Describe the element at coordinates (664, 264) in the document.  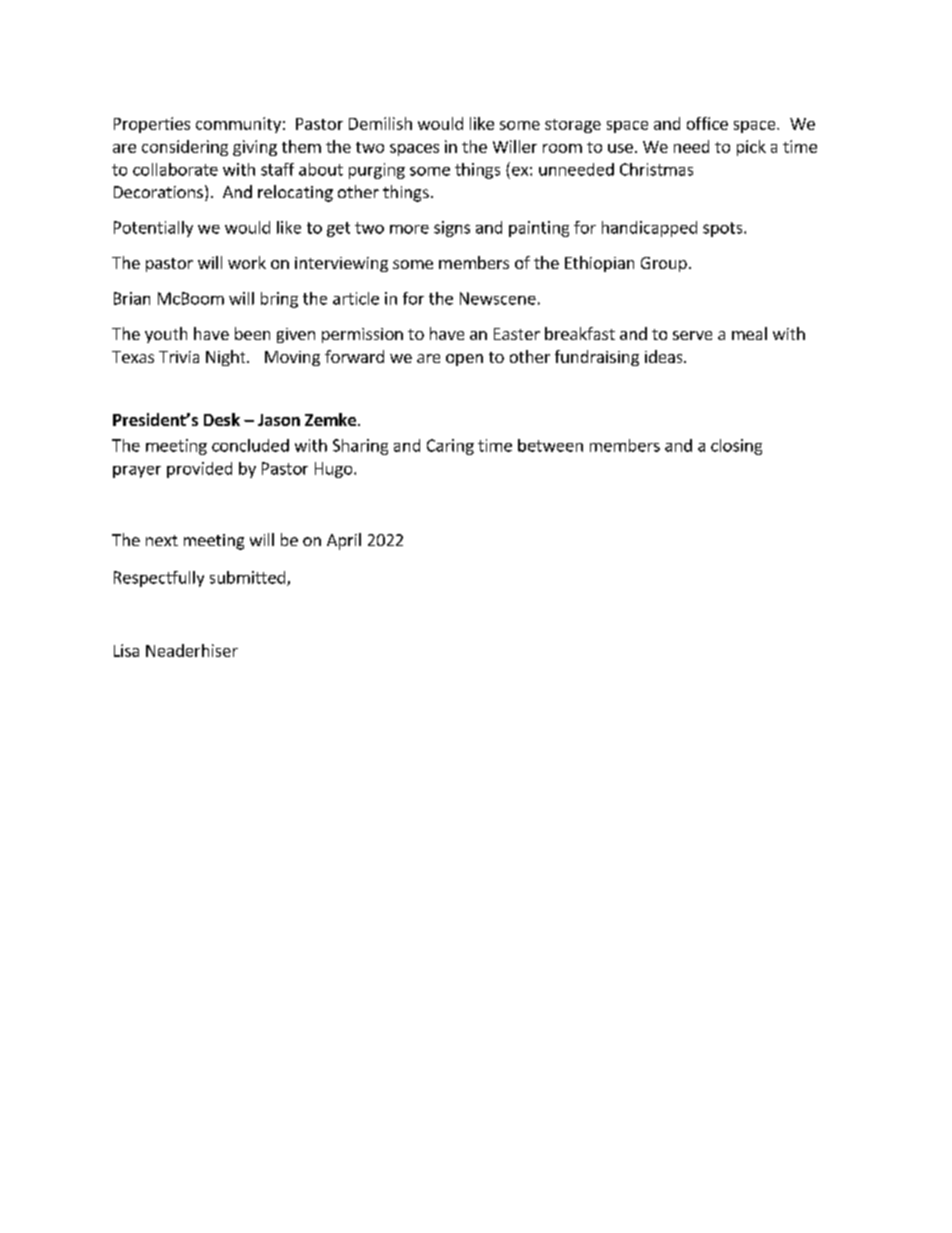
I see `Group` at that location.
